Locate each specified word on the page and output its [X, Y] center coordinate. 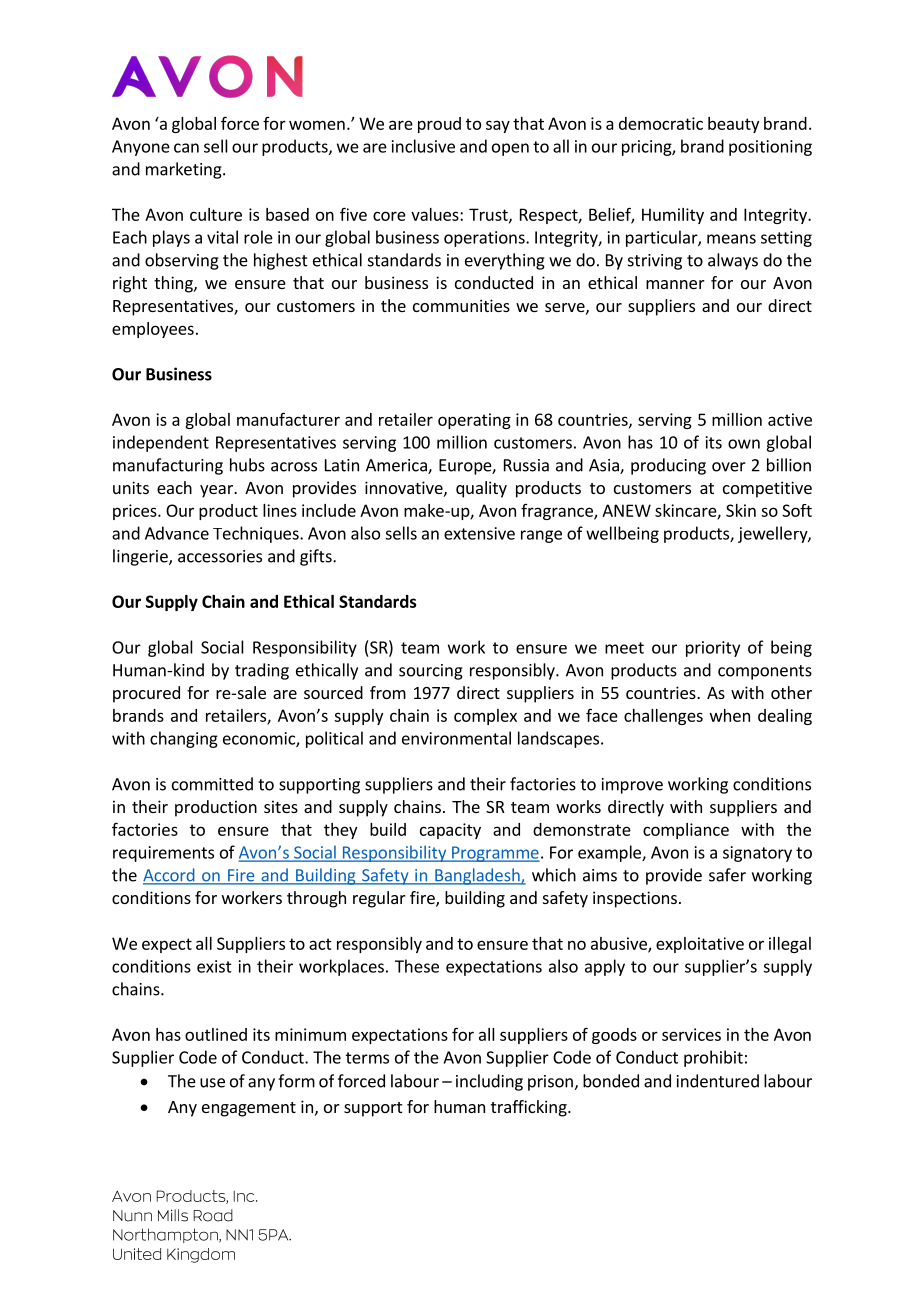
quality [481, 489]
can [186, 148]
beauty [733, 125]
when [730, 715]
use [212, 1083]
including [489, 1082]
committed [212, 784]
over [729, 467]
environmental [456, 738]
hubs [247, 465]
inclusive [423, 146]
